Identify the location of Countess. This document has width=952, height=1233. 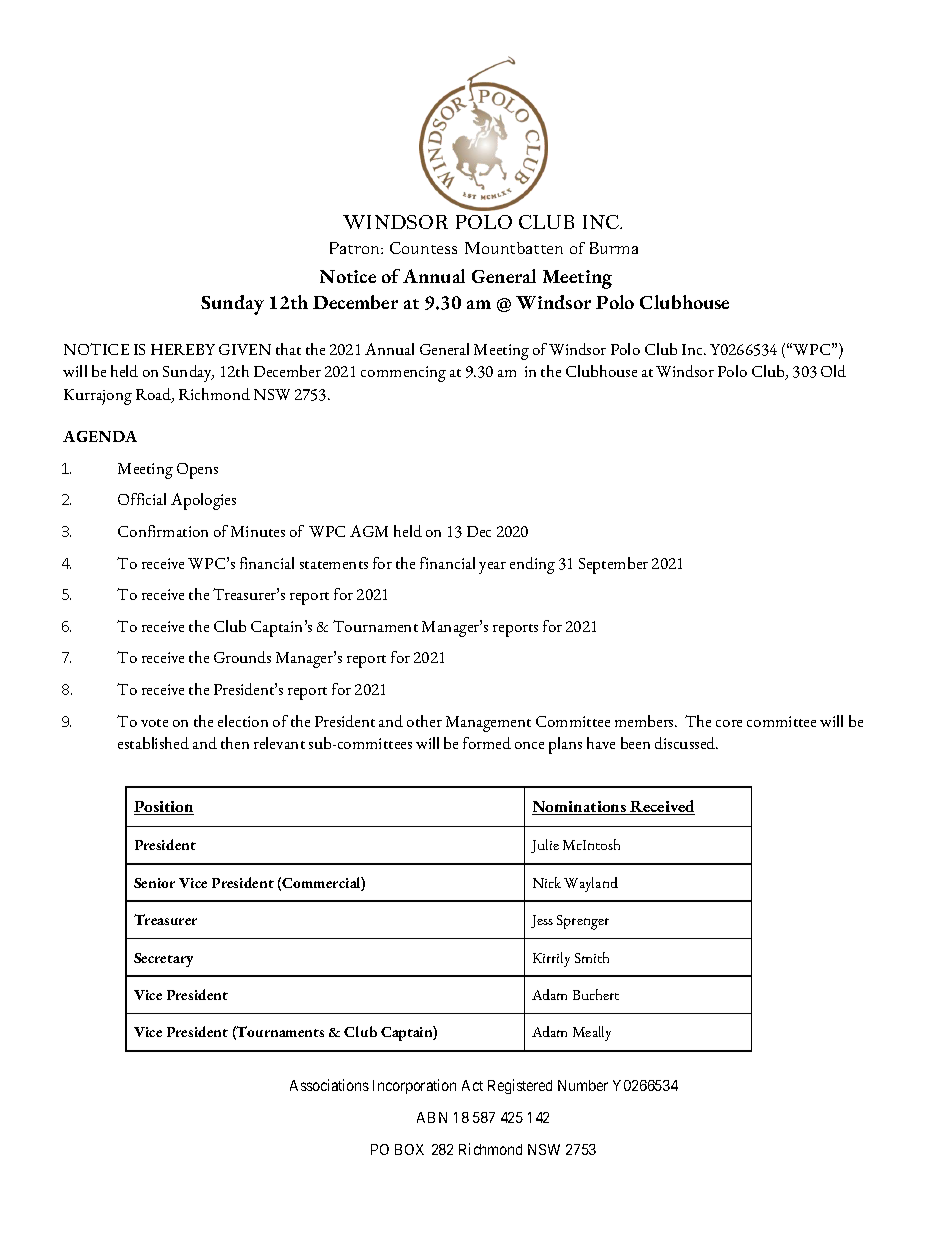
(423, 248).
